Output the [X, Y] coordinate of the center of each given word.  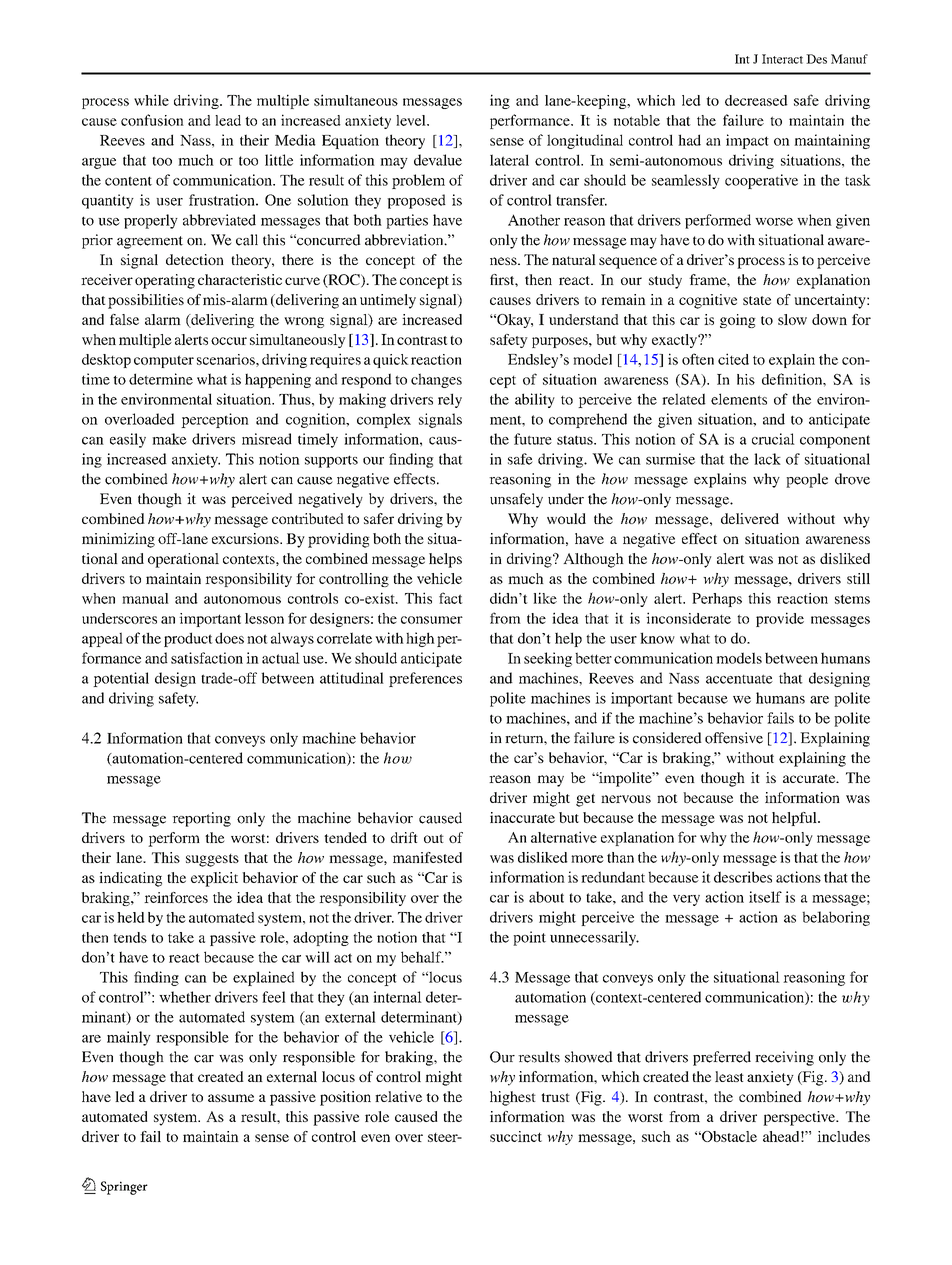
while [151, 100]
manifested [427, 857]
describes [743, 877]
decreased [756, 100]
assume [231, 1098]
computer [164, 361]
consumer [432, 620]
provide [780, 619]
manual [145, 598]
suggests [212, 860]
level [412, 120]
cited [733, 359]
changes [436, 380]
